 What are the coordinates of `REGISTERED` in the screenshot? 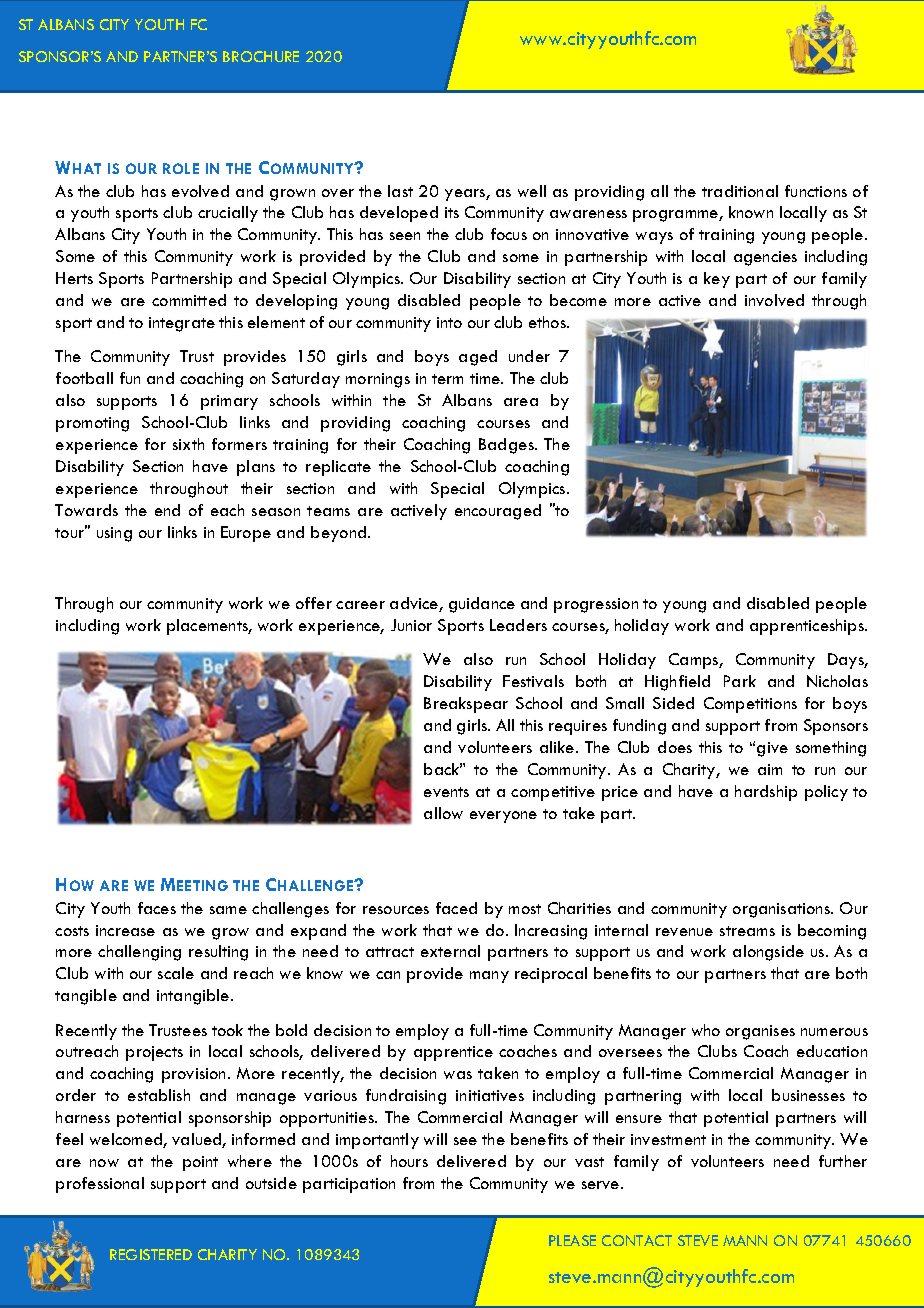 It's located at (151, 1254).
